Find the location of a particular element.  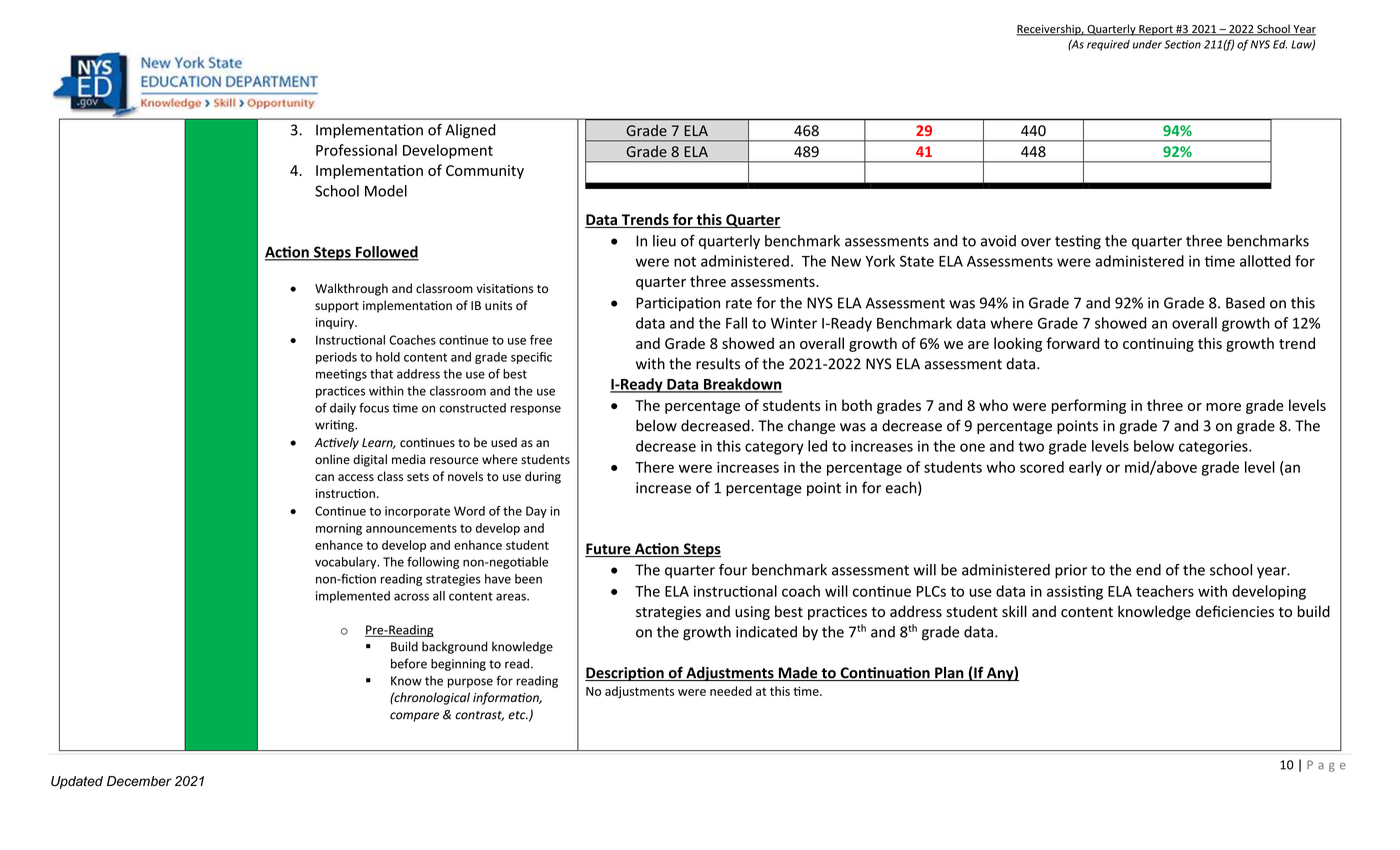

December is located at coordinates (139, 781).
